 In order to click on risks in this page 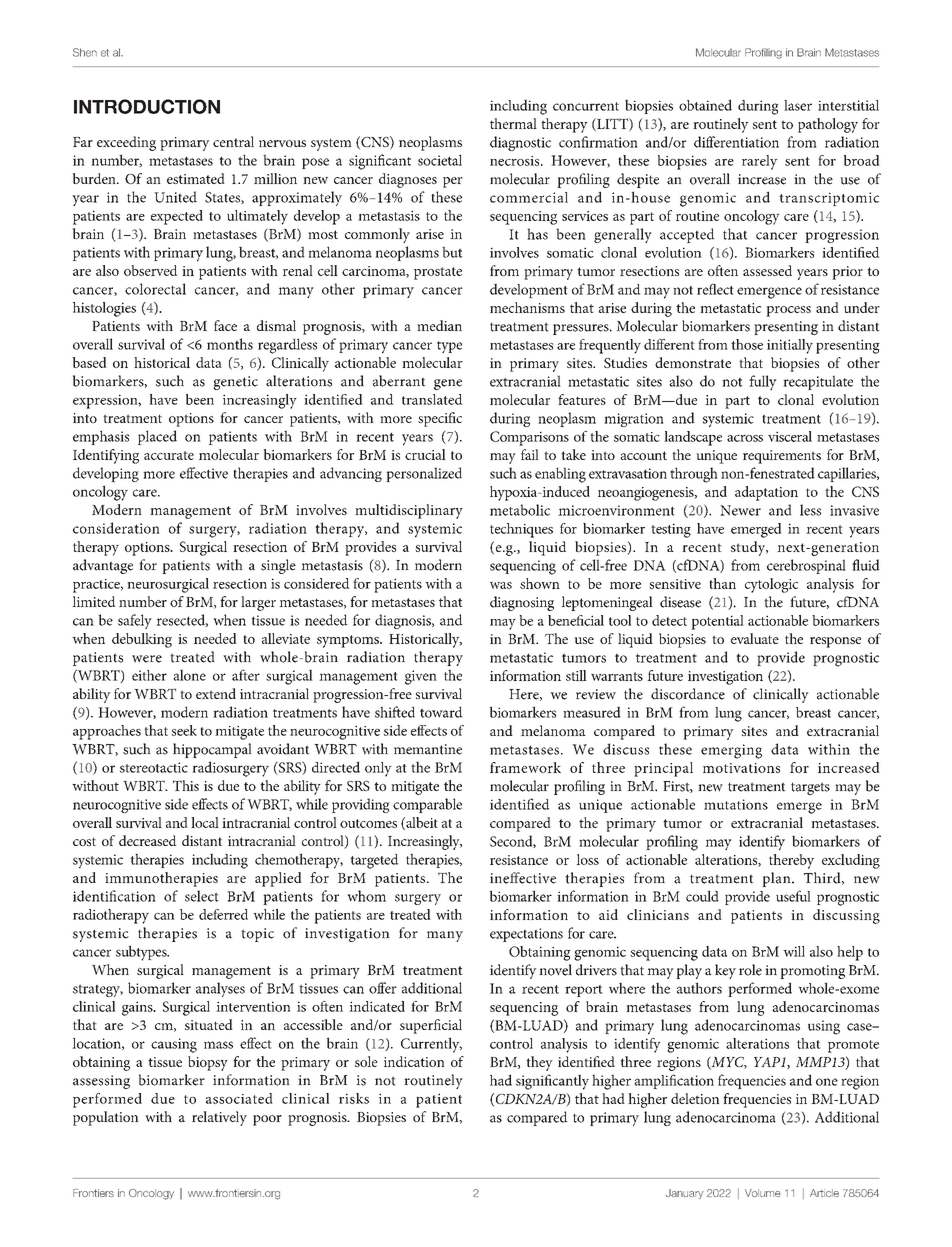, I will do `click(354, 1098)`.
